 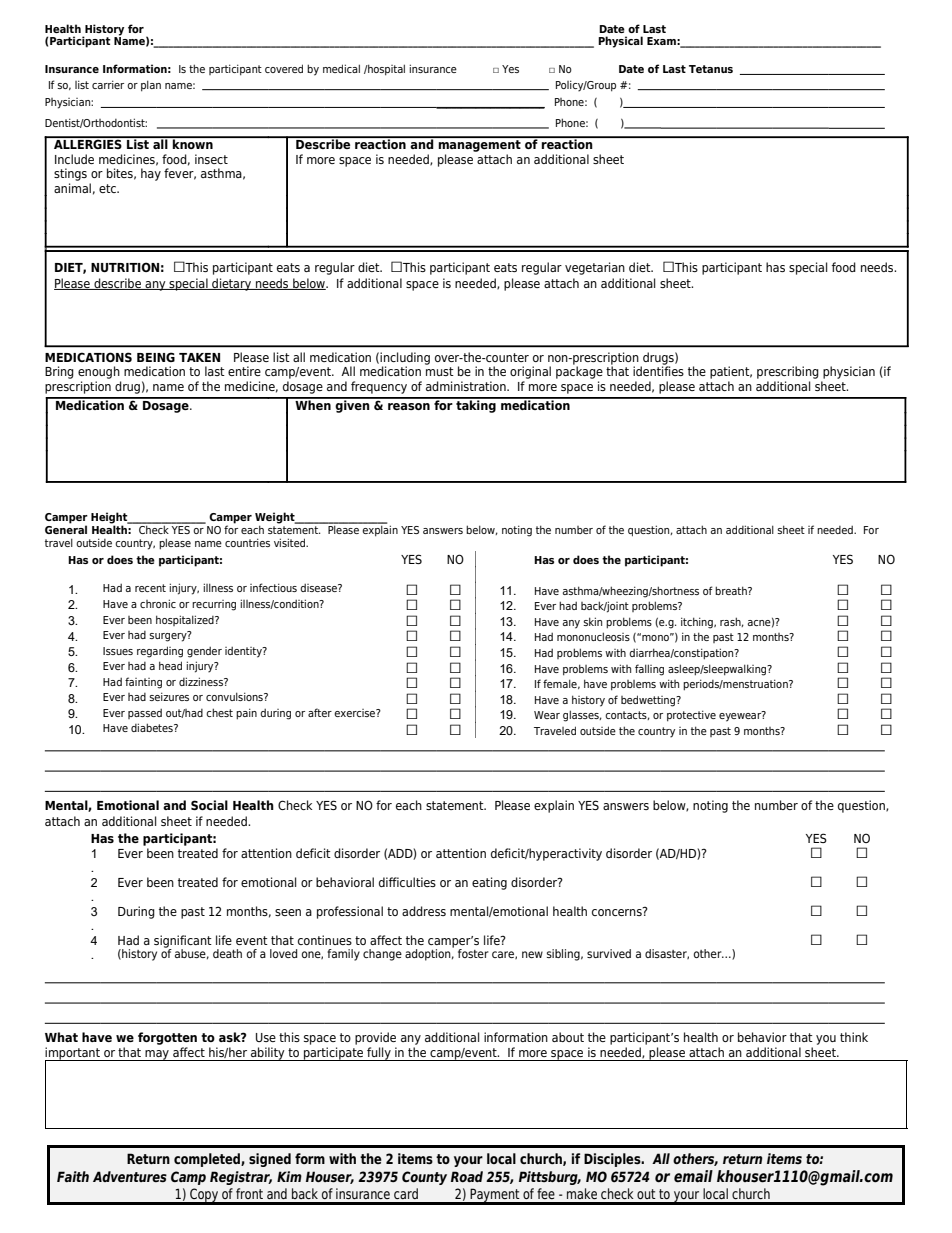 I want to click on protective, so click(x=691, y=716).
